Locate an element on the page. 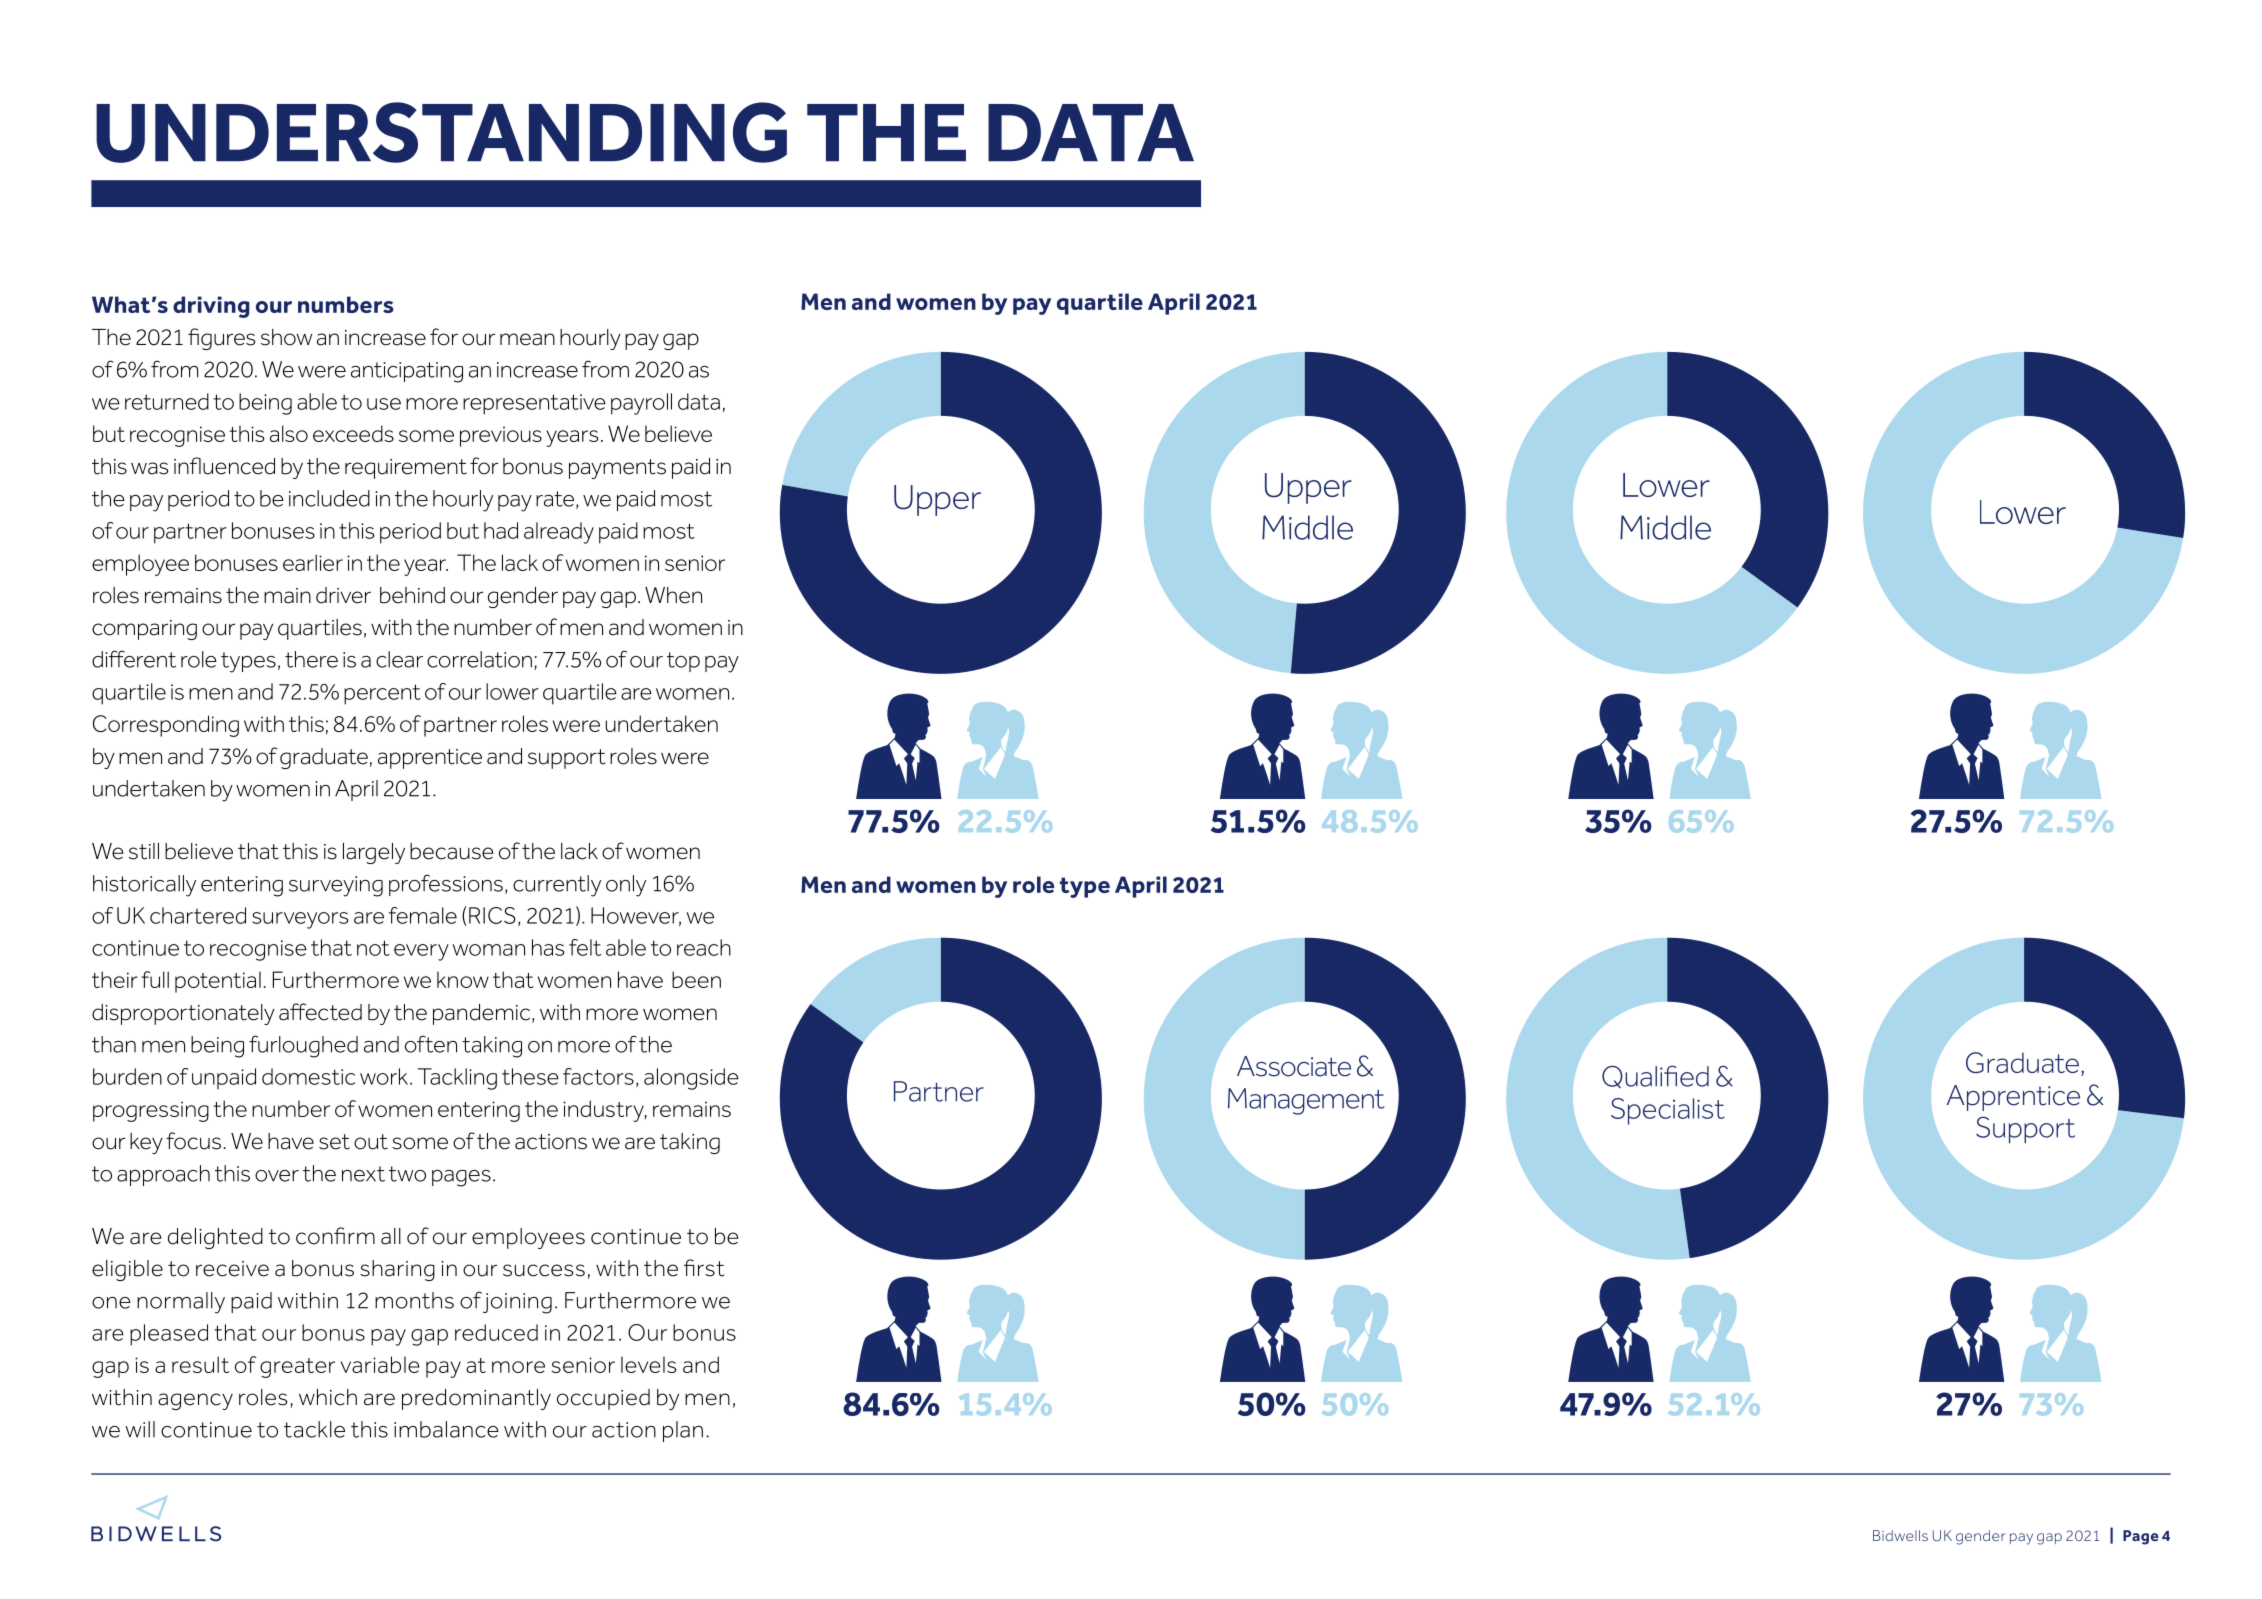 Image resolution: width=2262 pixels, height=1599 pixels. alongside is located at coordinates (691, 1079).
